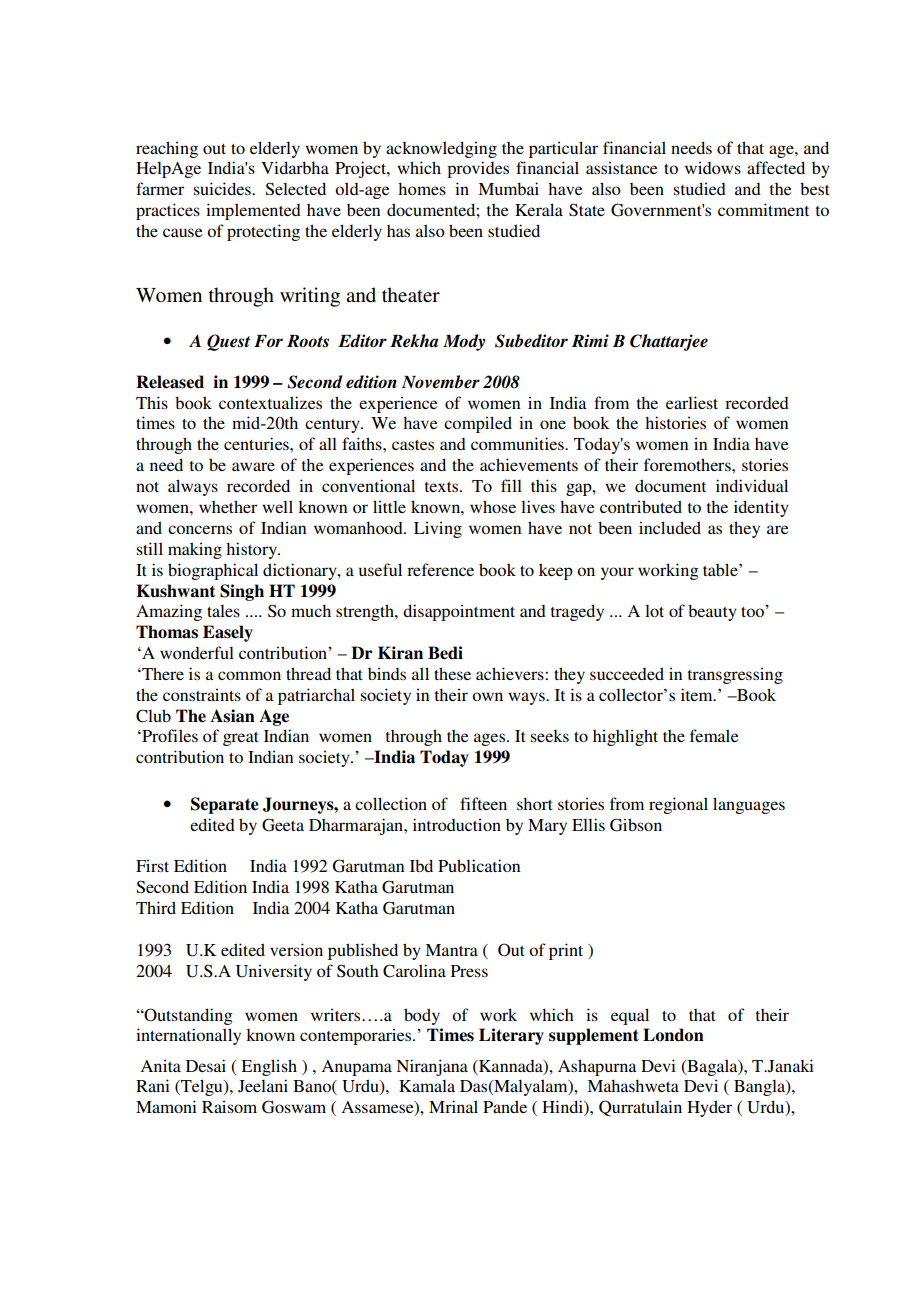  What do you see at coordinates (225, 805) in the screenshot?
I see `Separate` at bounding box center [225, 805].
